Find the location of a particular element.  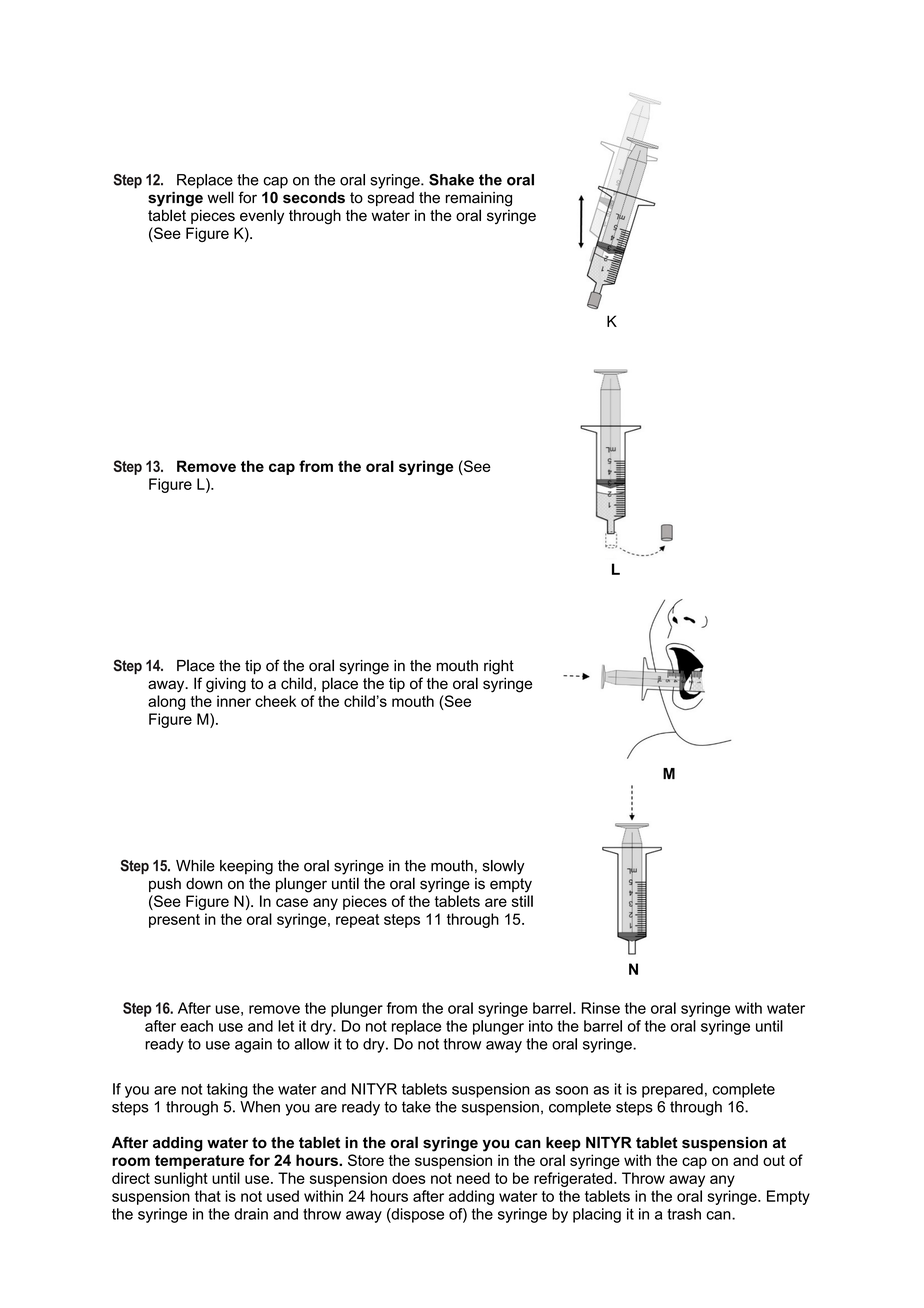

placing is located at coordinates (597, 1215).
